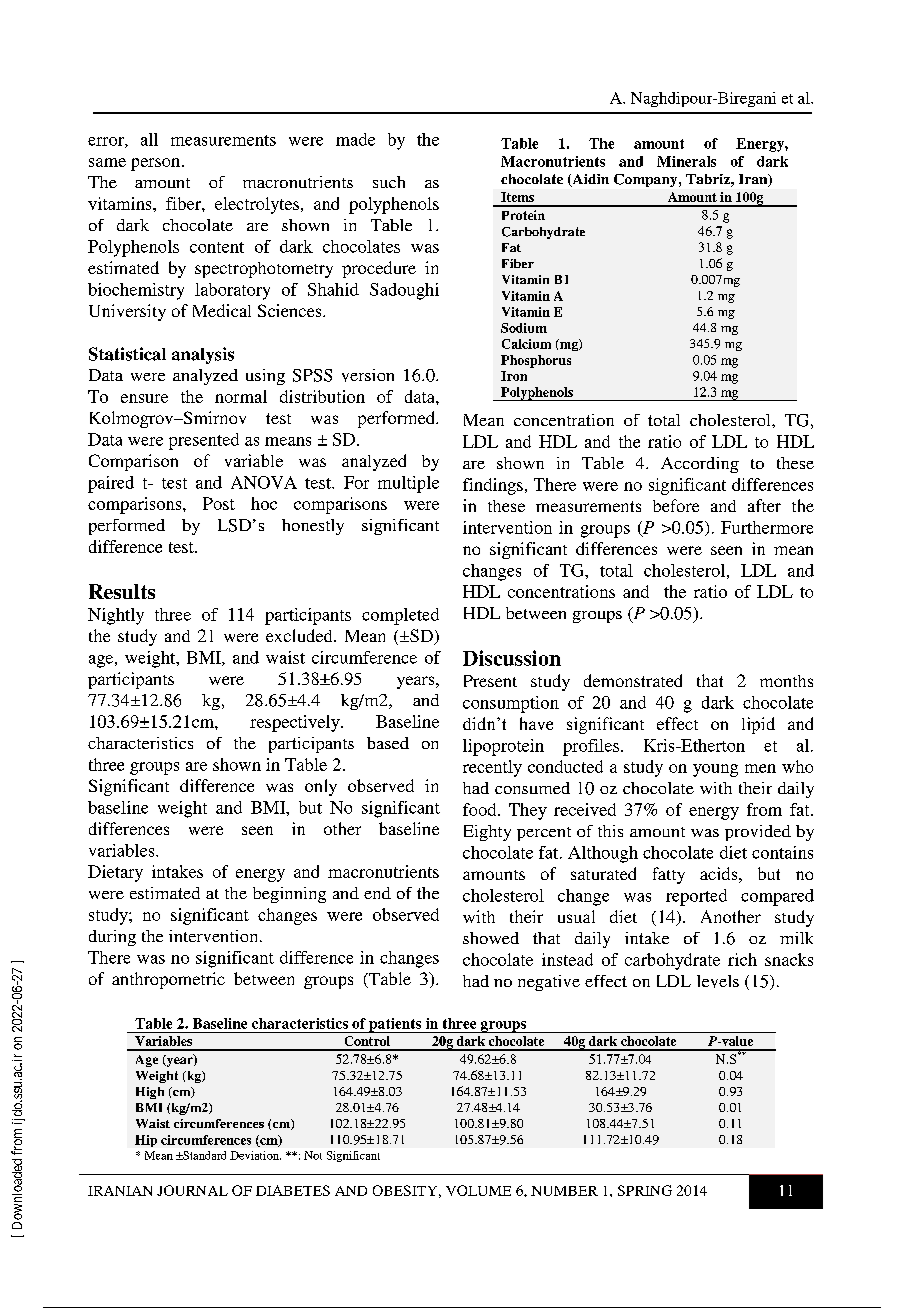  What do you see at coordinates (389, 182) in the screenshot?
I see `such` at bounding box center [389, 182].
